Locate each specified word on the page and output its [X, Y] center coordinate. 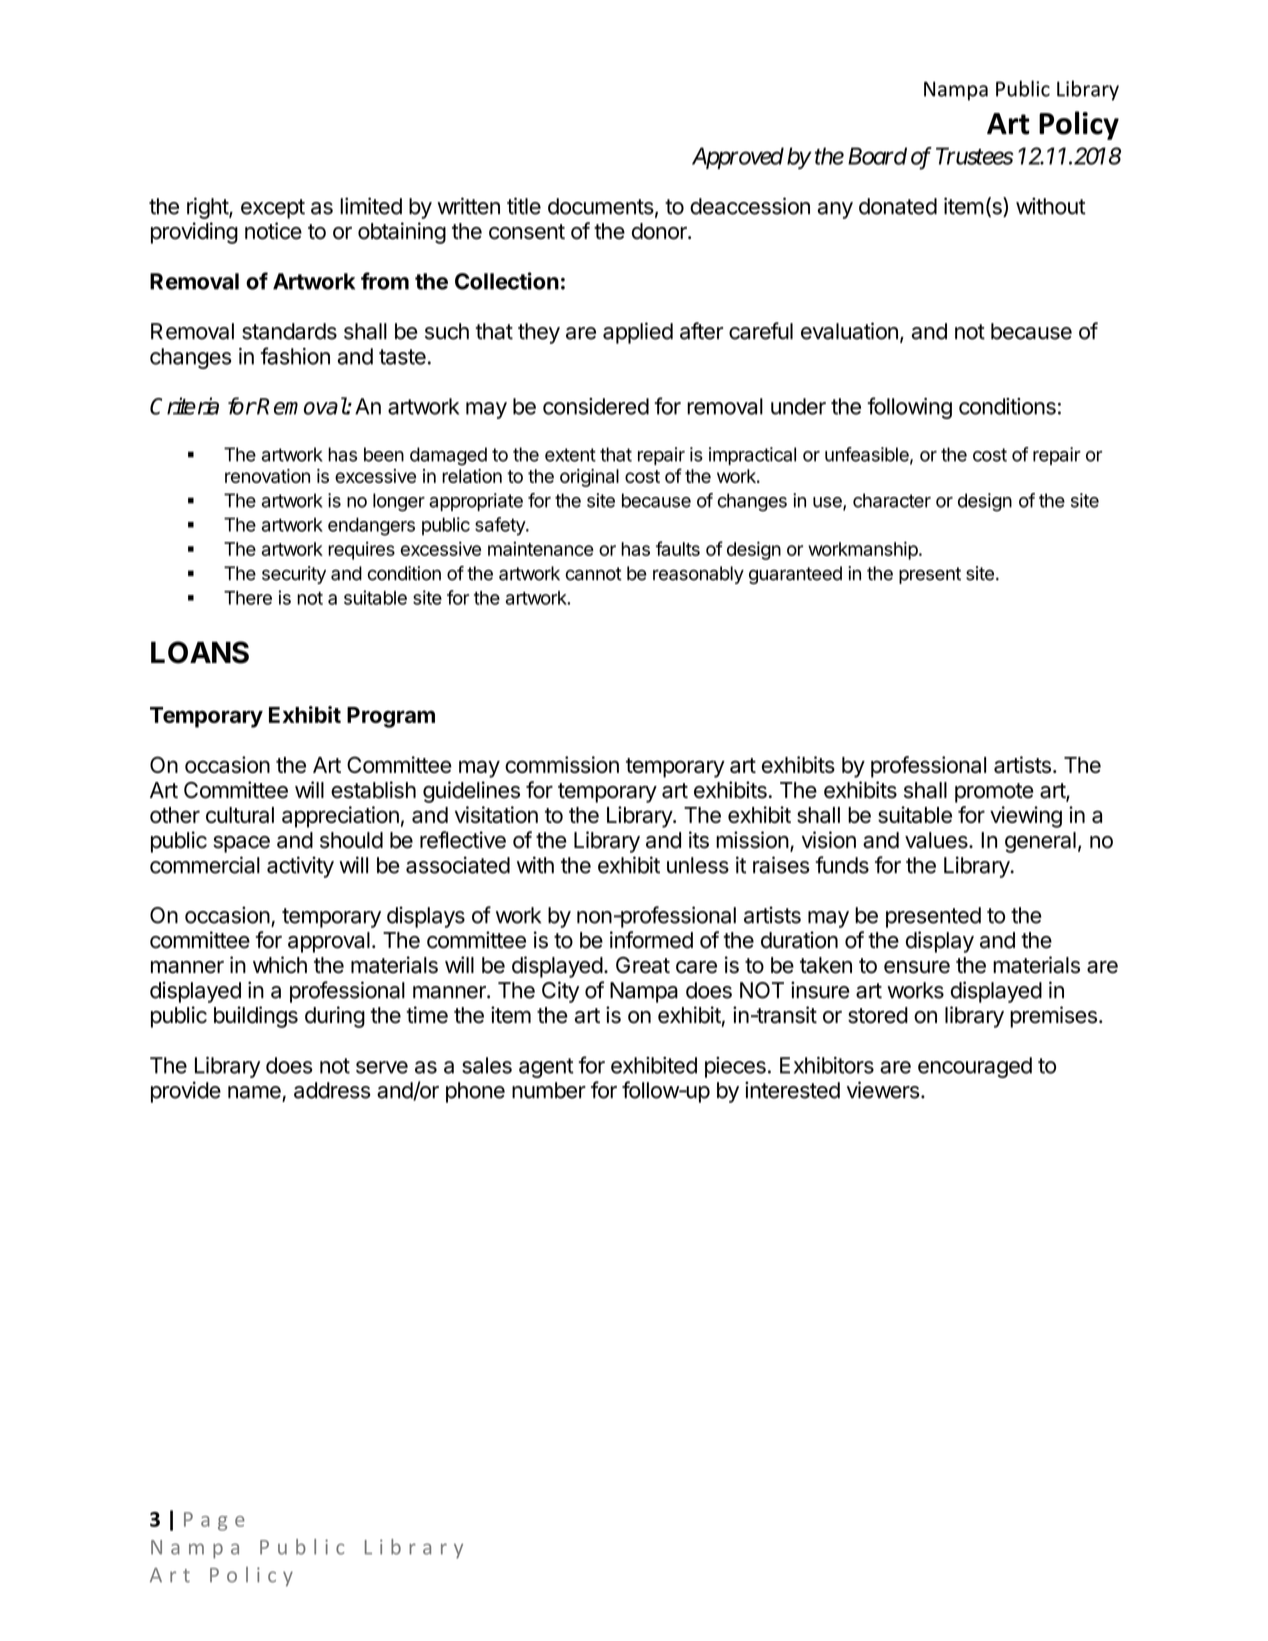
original [589, 478]
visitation [496, 814]
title [524, 206]
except [273, 209]
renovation [267, 476]
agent [546, 1068]
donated [898, 206]
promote [994, 793]
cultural [240, 815]
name [254, 1092]
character [892, 500]
